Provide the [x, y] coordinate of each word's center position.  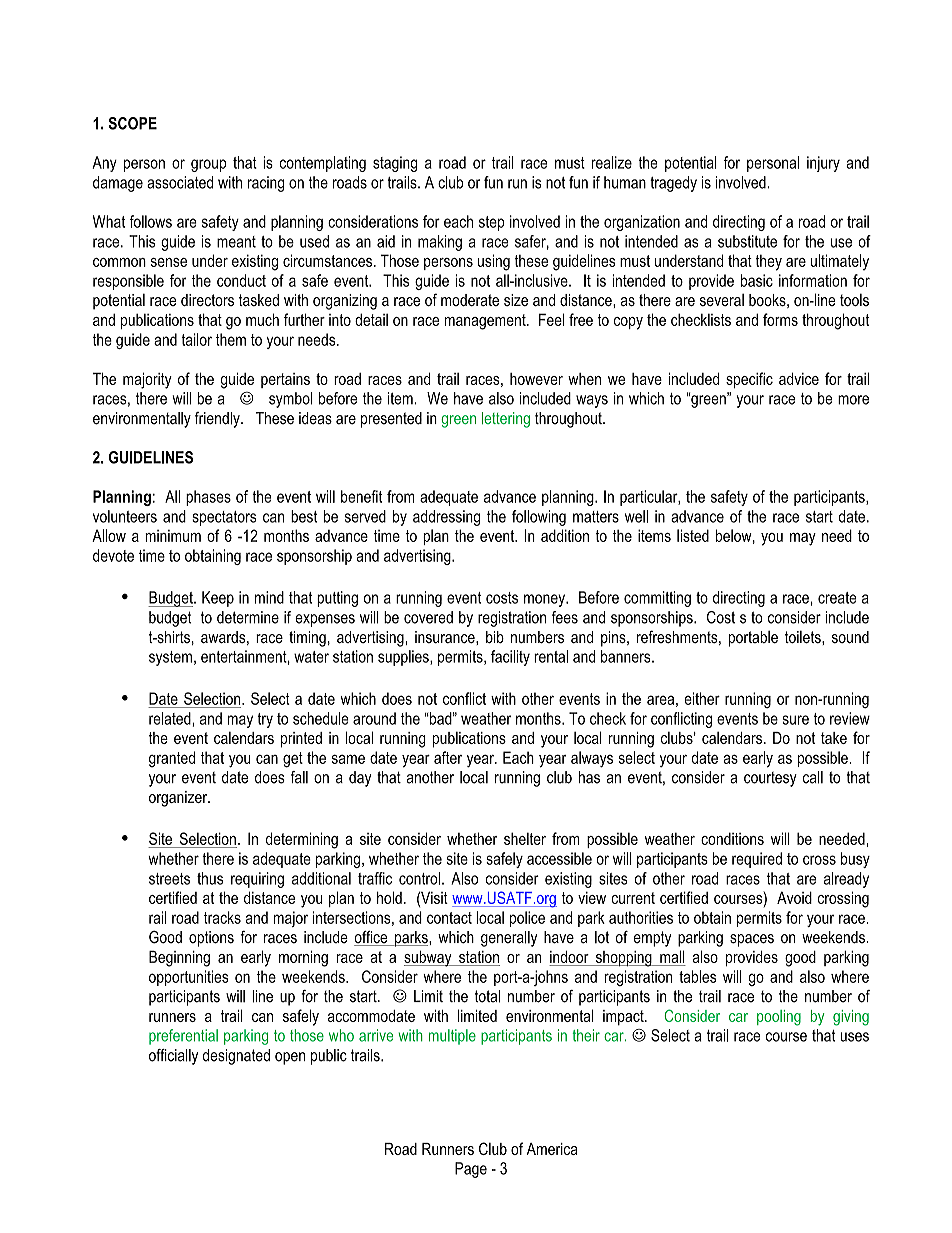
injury [823, 164]
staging [395, 164]
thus [210, 878]
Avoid [794, 897]
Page [471, 1170]
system [170, 658]
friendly [218, 420]
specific [749, 380]
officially [173, 1057]
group [208, 165]
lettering [506, 420]
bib [495, 637]
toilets [804, 637]
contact [449, 918]
